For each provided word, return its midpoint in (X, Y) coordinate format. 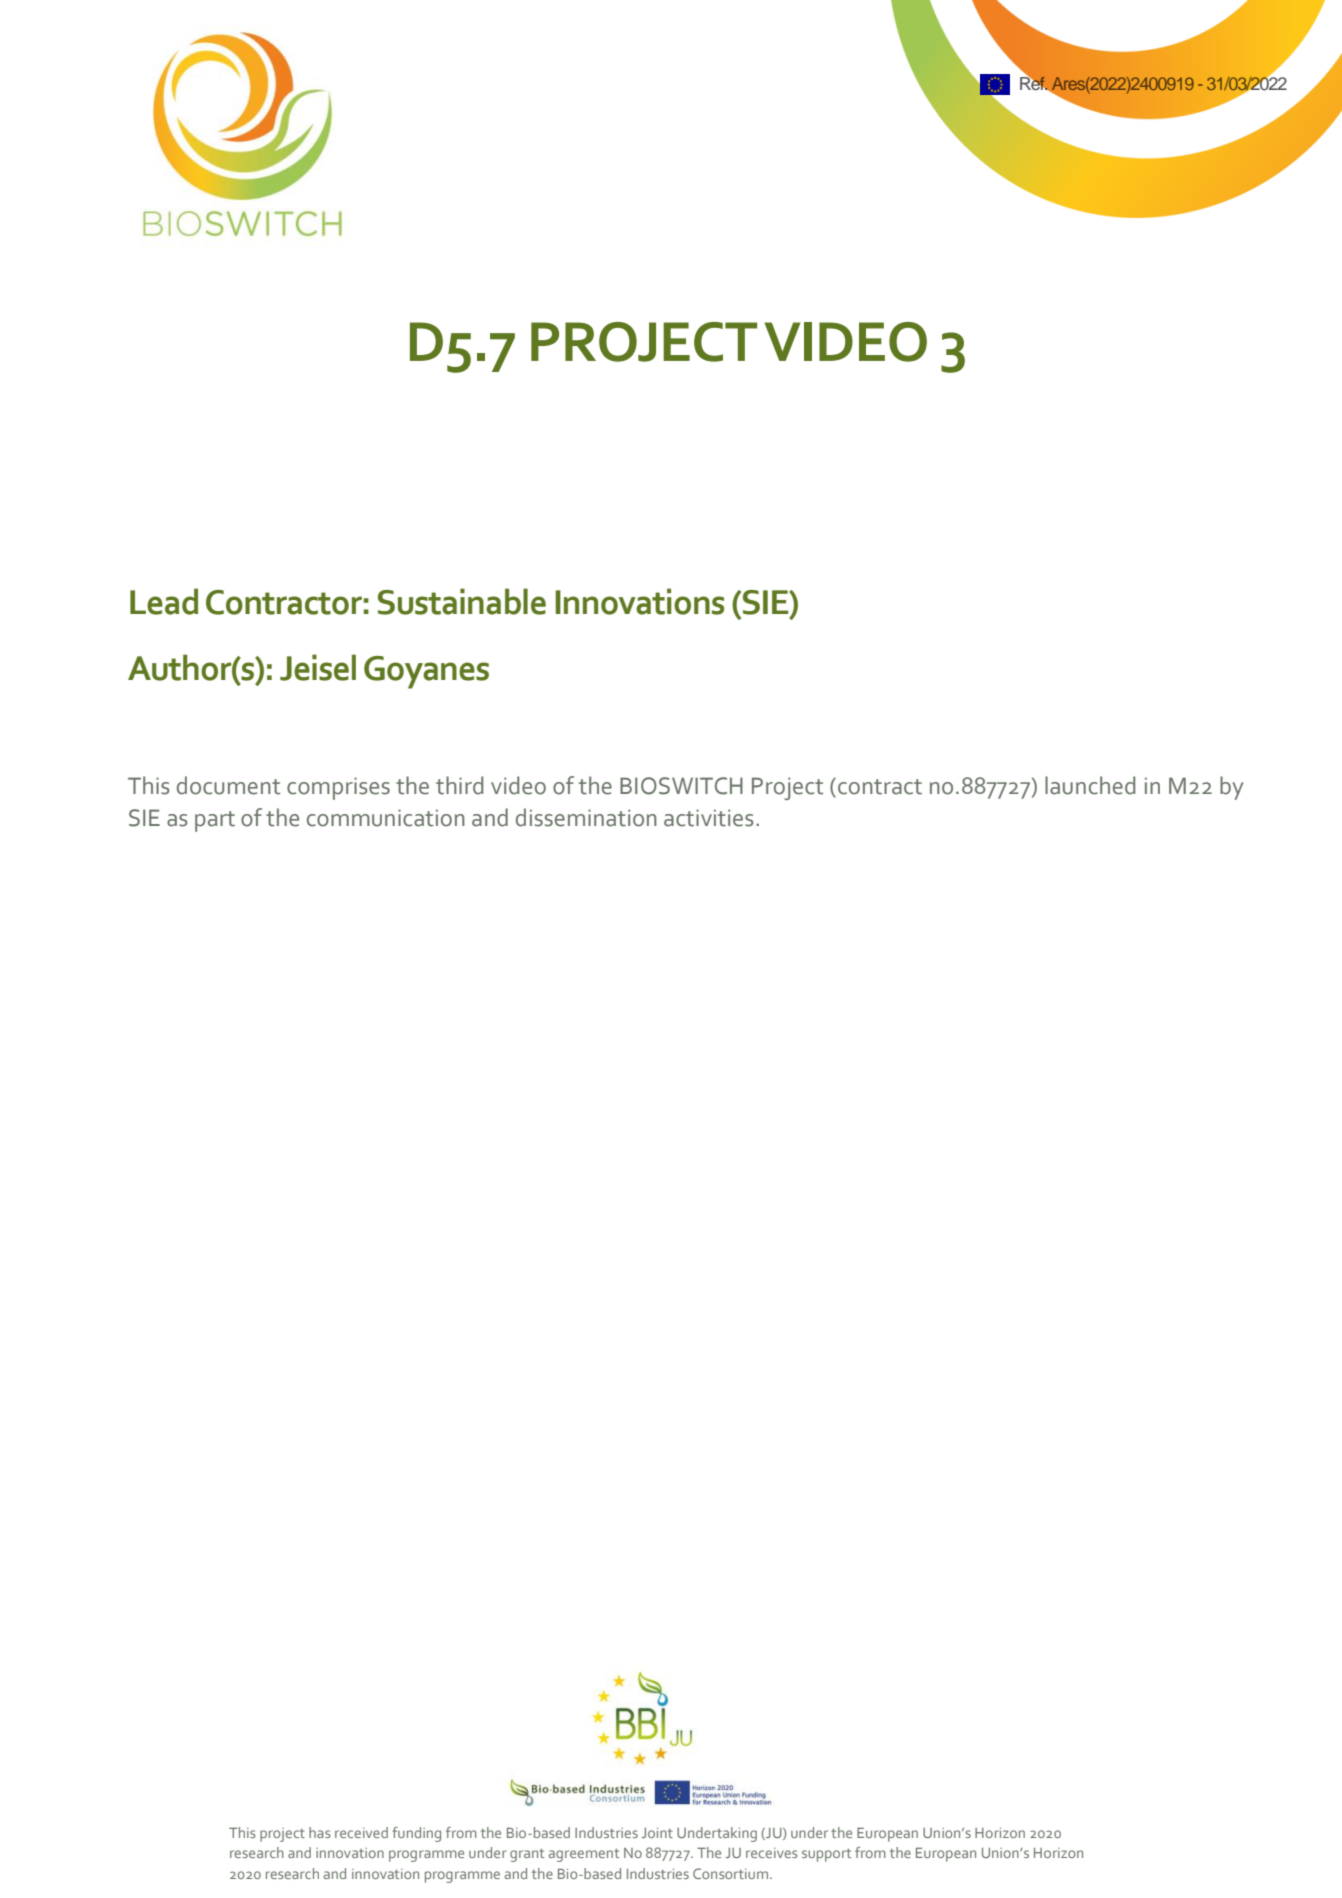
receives (772, 1853)
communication (386, 818)
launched (1090, 785)
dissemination (586, 817)
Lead (164, 601)
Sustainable (462, 601)
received (361, 1832)
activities (708, 818)
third (459, 785)
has (320, 1832)
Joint (657, 1833)
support (826, 1855)
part (215, 821)
